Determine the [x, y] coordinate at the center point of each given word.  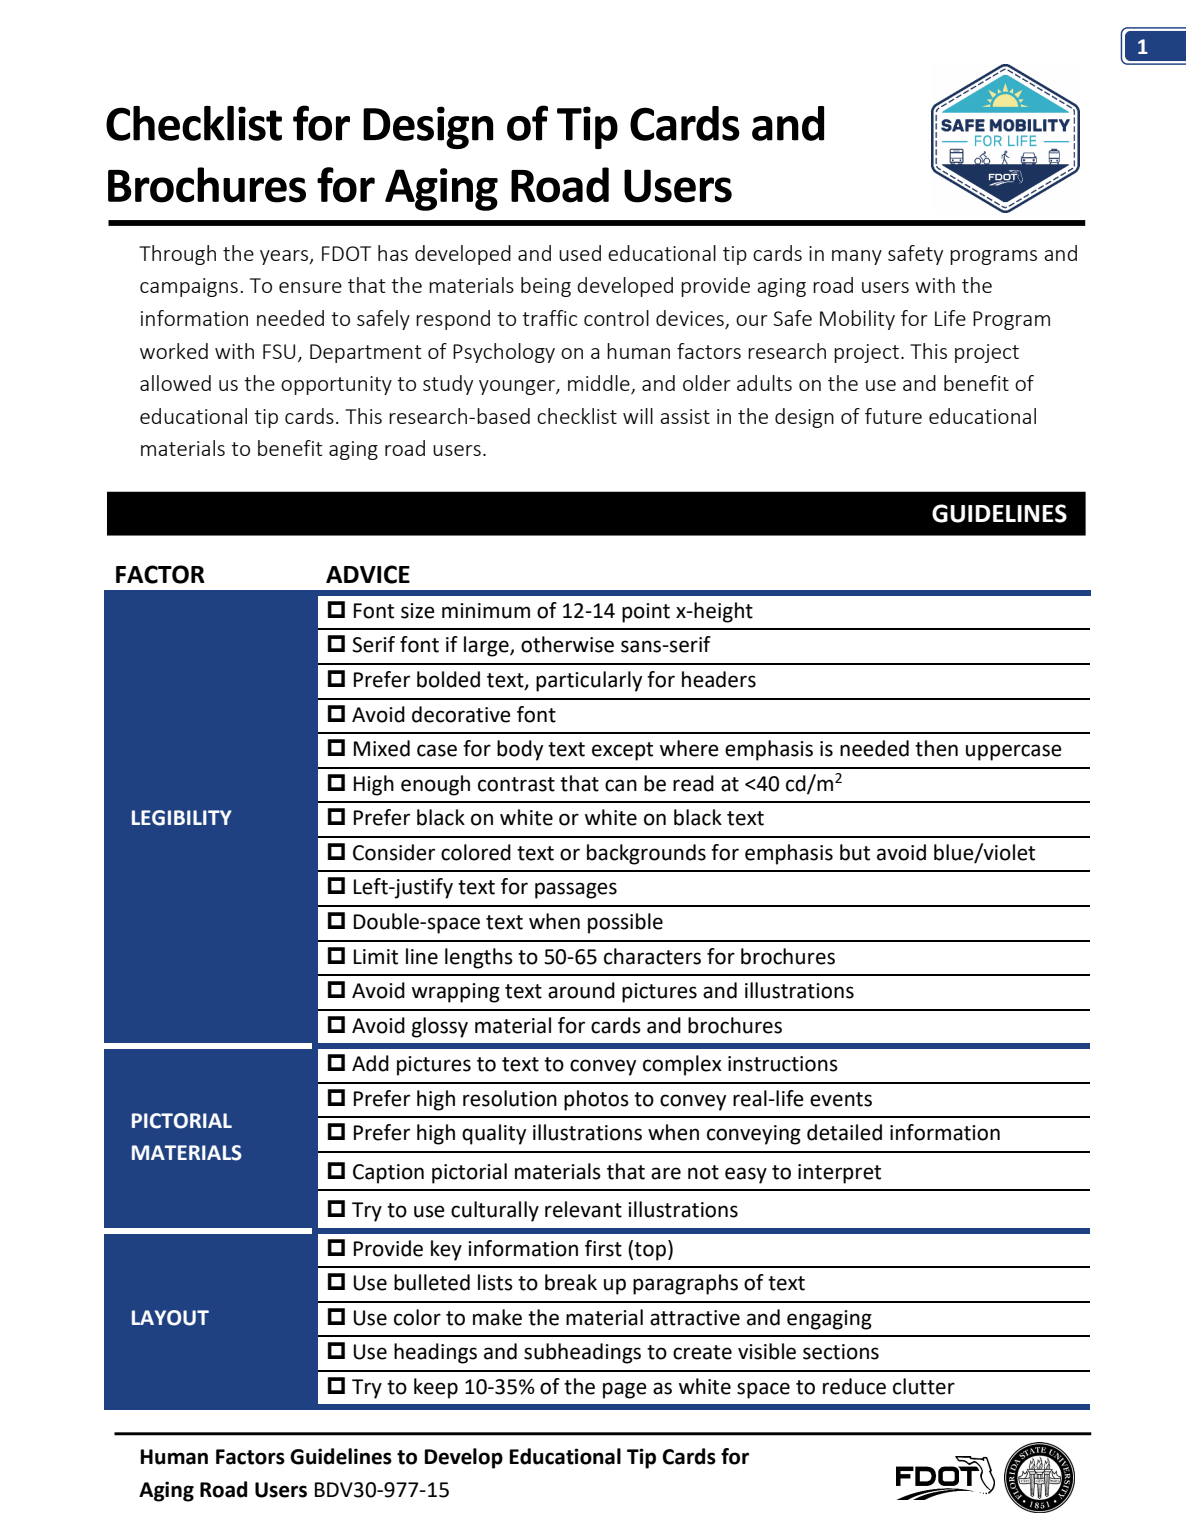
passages [576, 890]
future [893, 416]
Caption [388, 1174]
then [936, 748]
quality [494, 1134]
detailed [844, 1132]
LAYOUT [170, 1318]
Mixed [382, 748]
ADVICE [368, 574]
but [855, 852]
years [285, 257]
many [857, 257]
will [638, 416]
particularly [589, 681]
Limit [376, 957]
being [546, 287]
